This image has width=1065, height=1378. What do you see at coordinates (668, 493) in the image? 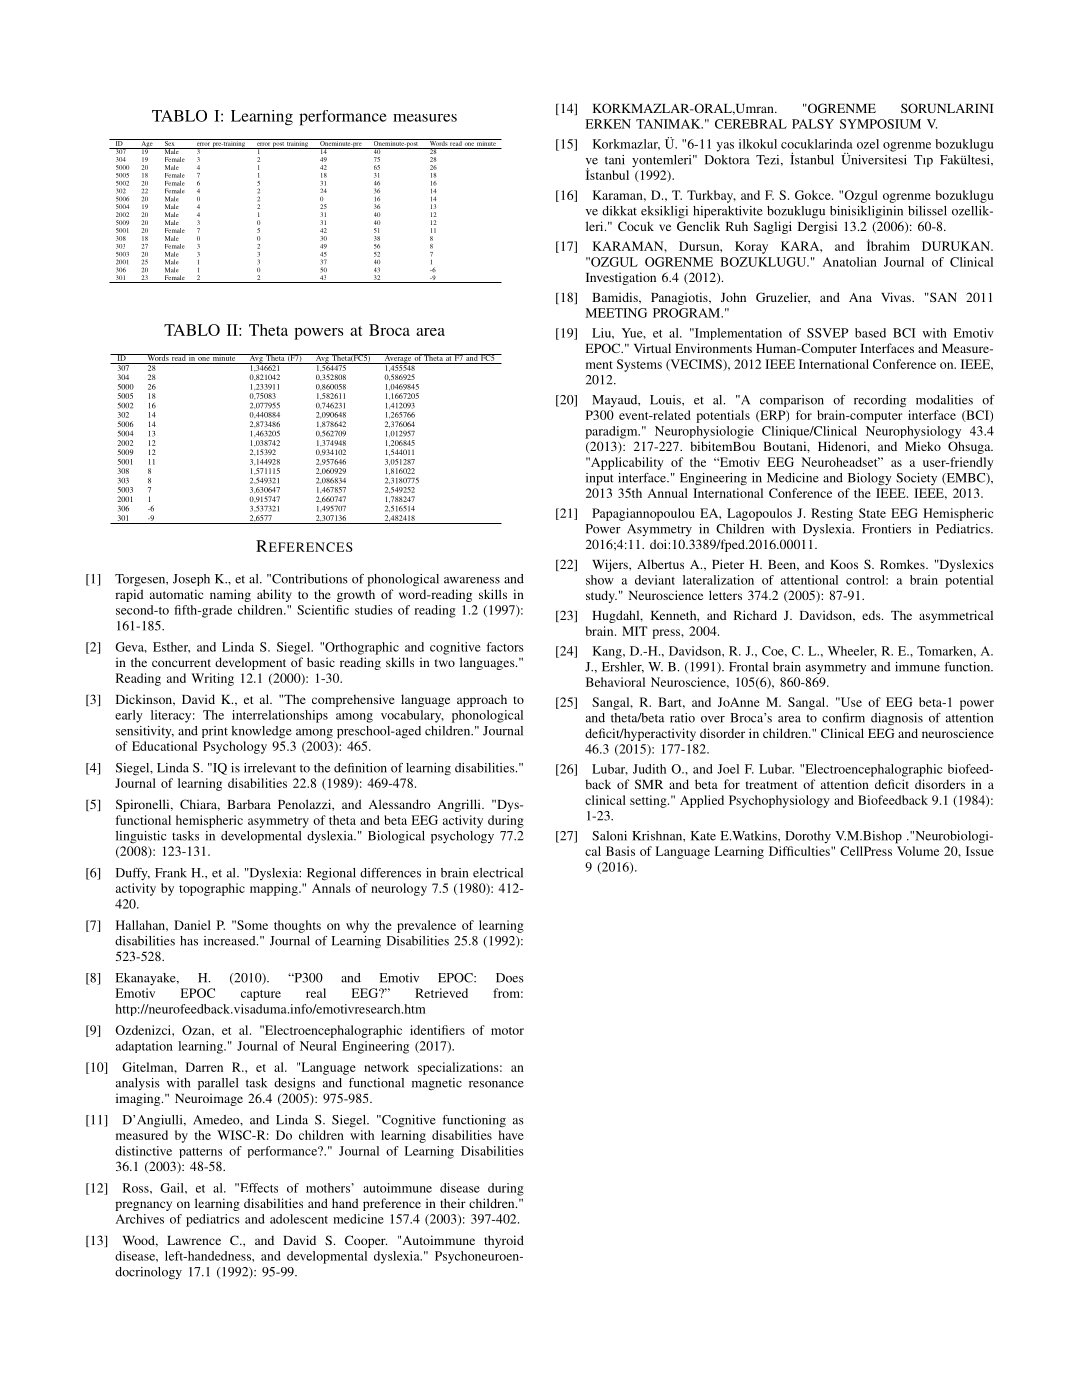
I see `Annual` at bounding box center [668, 493].
